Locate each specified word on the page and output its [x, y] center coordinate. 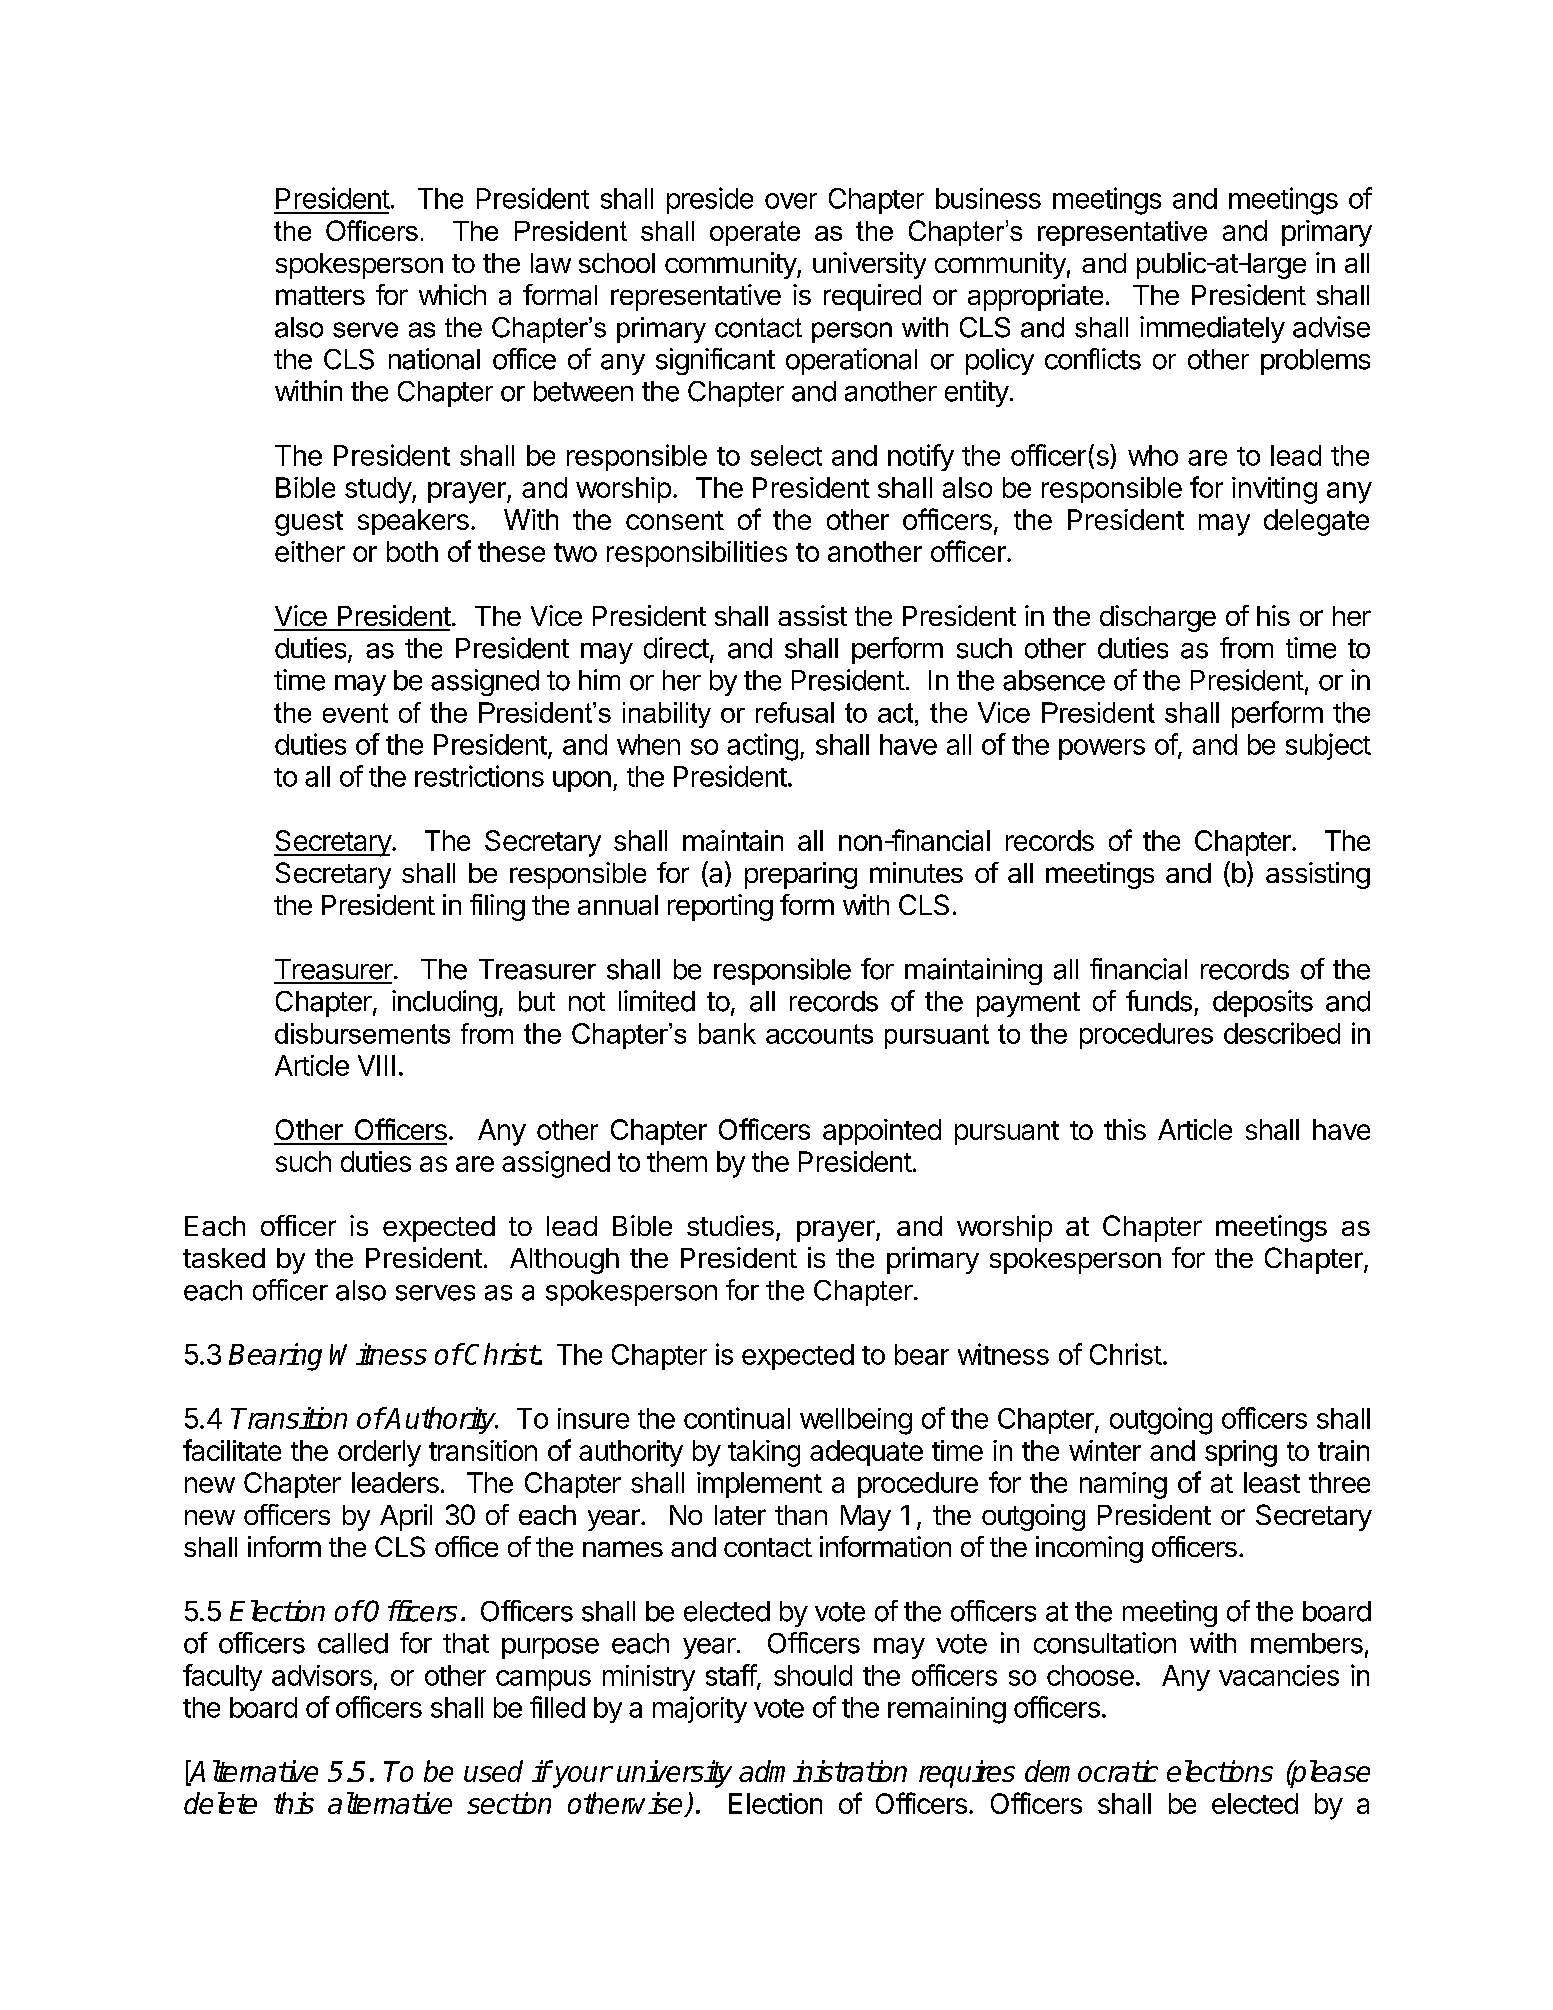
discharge [1158, 618]
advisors [322, 1675]
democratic [1091, 1771]
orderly [379, 1453]
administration [823, 1771]
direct [676, 648]
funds [1159, 1001]
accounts [819, 1034]
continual [737, 1418]
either [310, 551]
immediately [1212, 329]
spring [1241, 1453]
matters [320, 295]
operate [755, 233]
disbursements [362, 1033]
